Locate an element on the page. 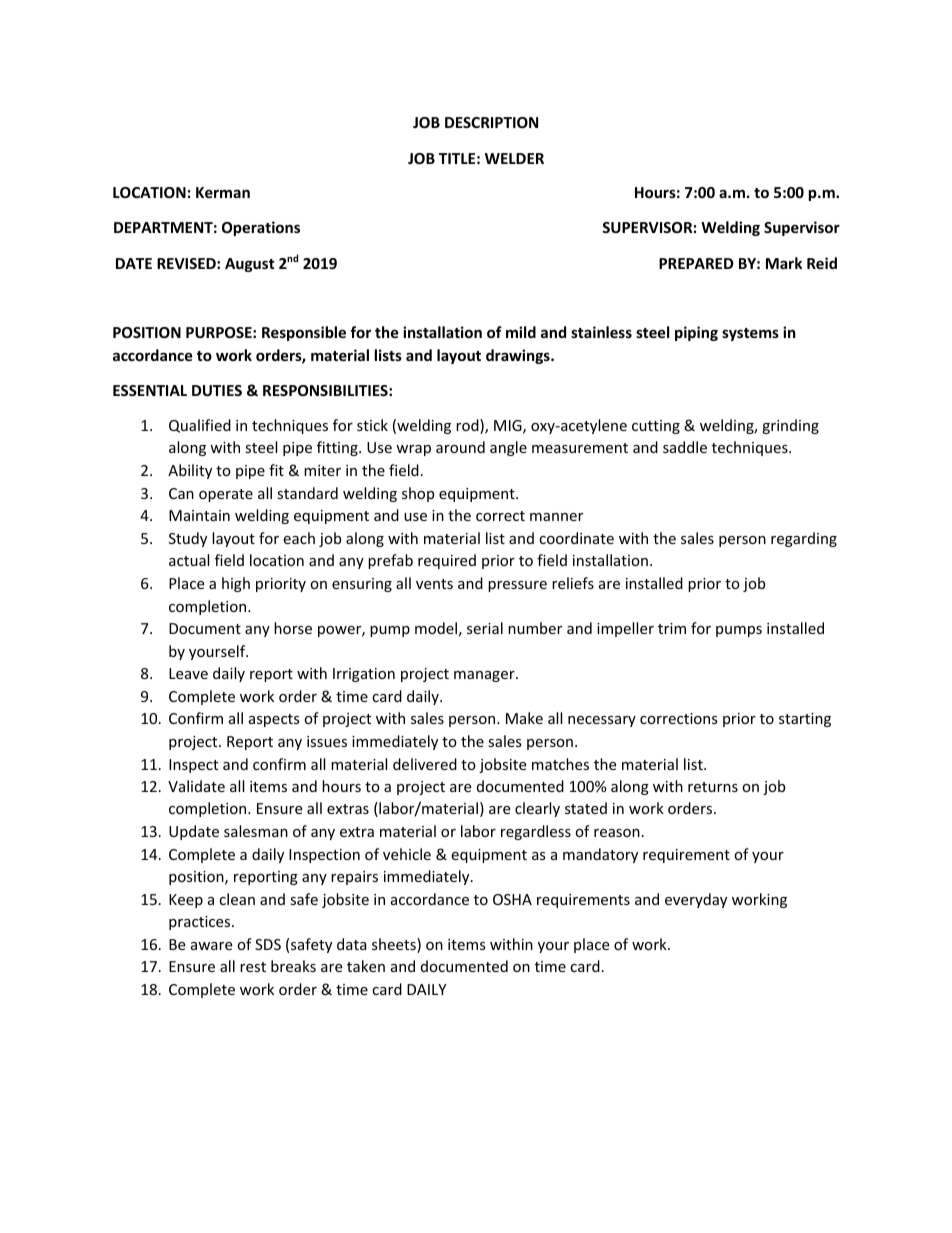  OSHA is located at coordinates (512, 899).
